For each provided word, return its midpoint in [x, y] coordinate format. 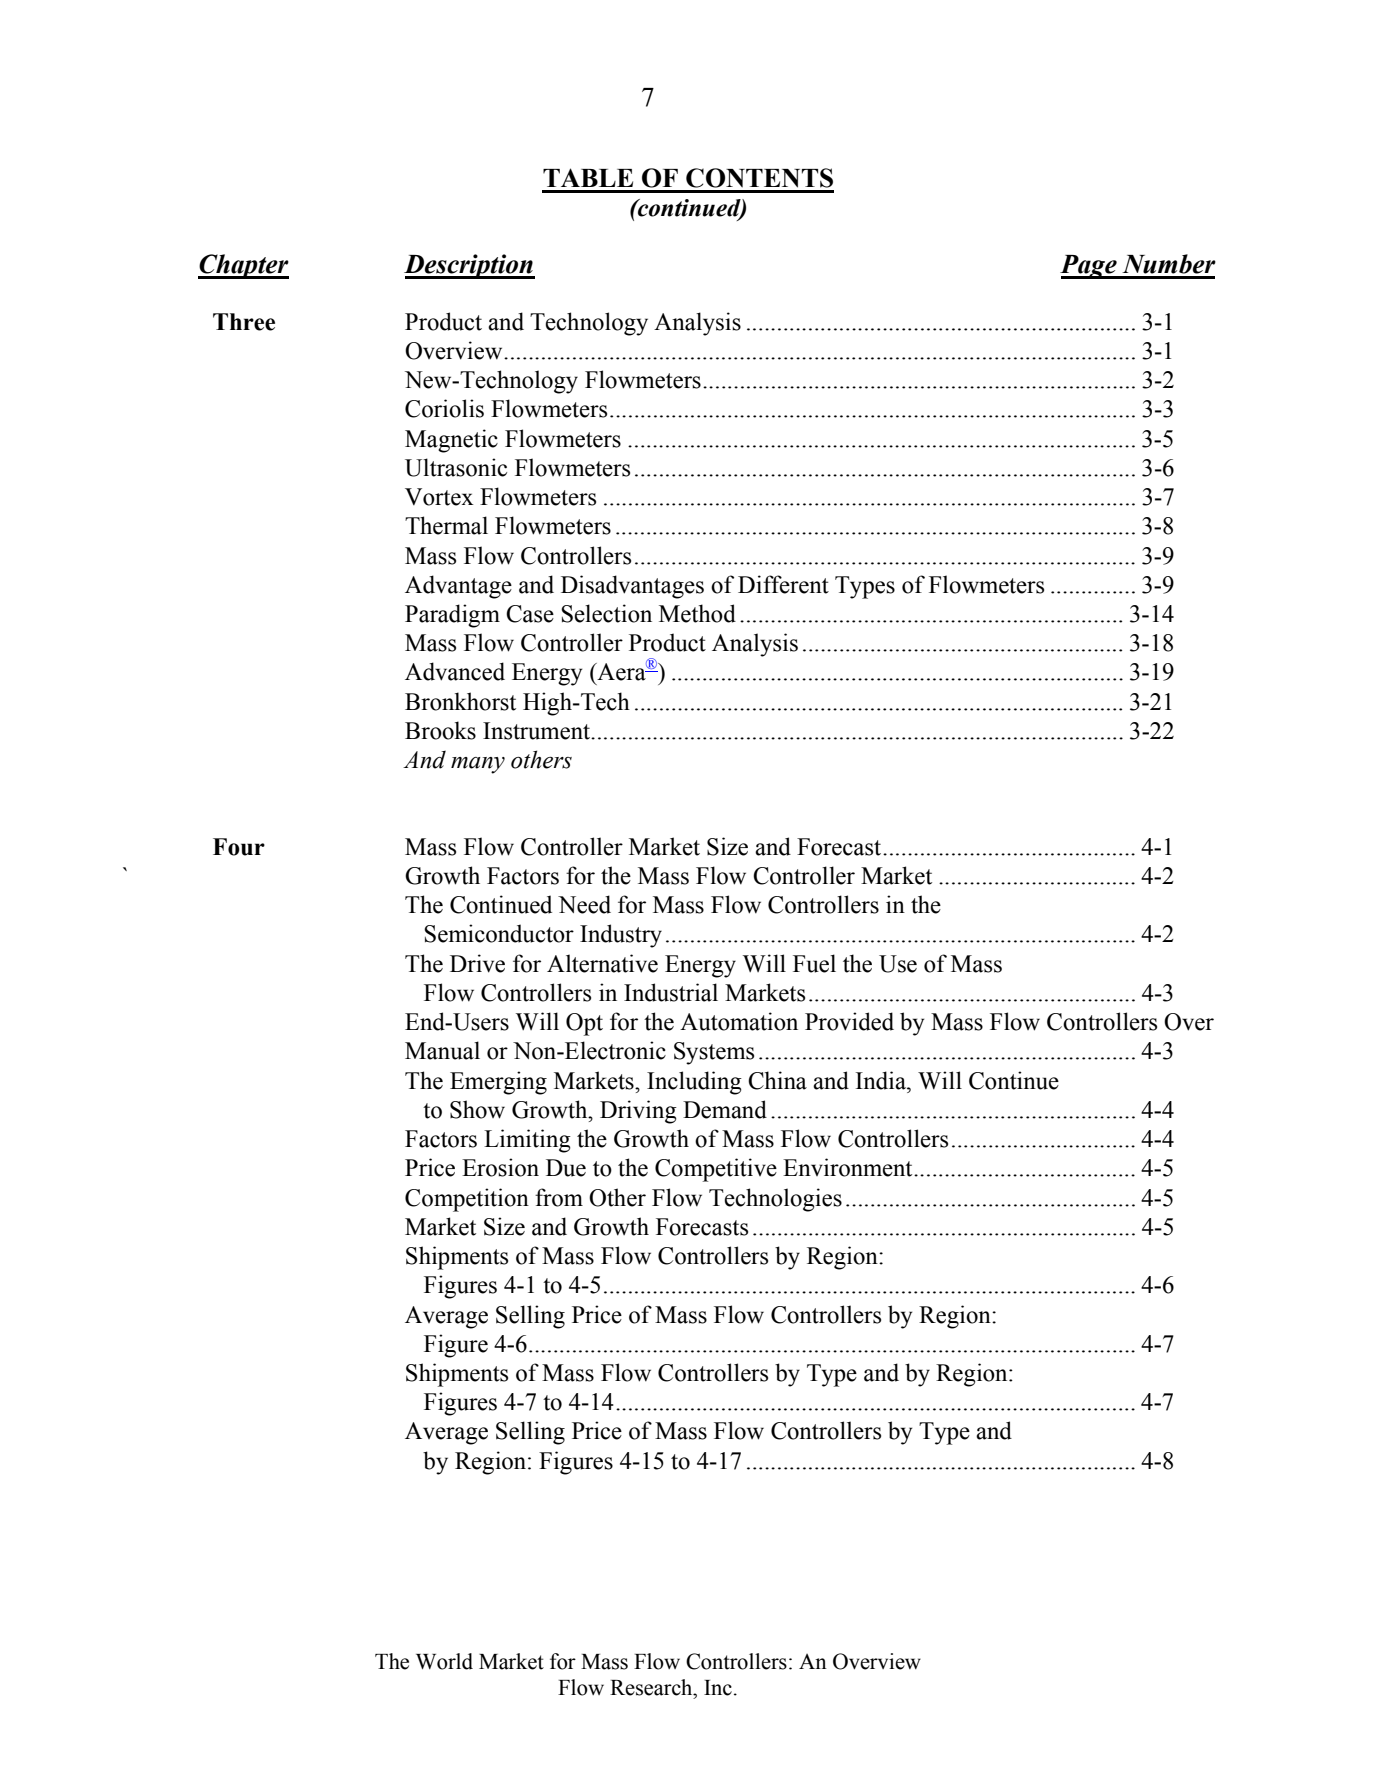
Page [1089, 267]
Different [783, 584]
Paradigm [452, 616]
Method [697, 613]
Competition [467, 1200]
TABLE [588, 177]
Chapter [243, 266]
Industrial [671, 992]
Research [652, 1687]
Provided [849, 1021]
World [444, 1661]
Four [239, 847]
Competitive [716, 1170]
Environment [849, 1167]
